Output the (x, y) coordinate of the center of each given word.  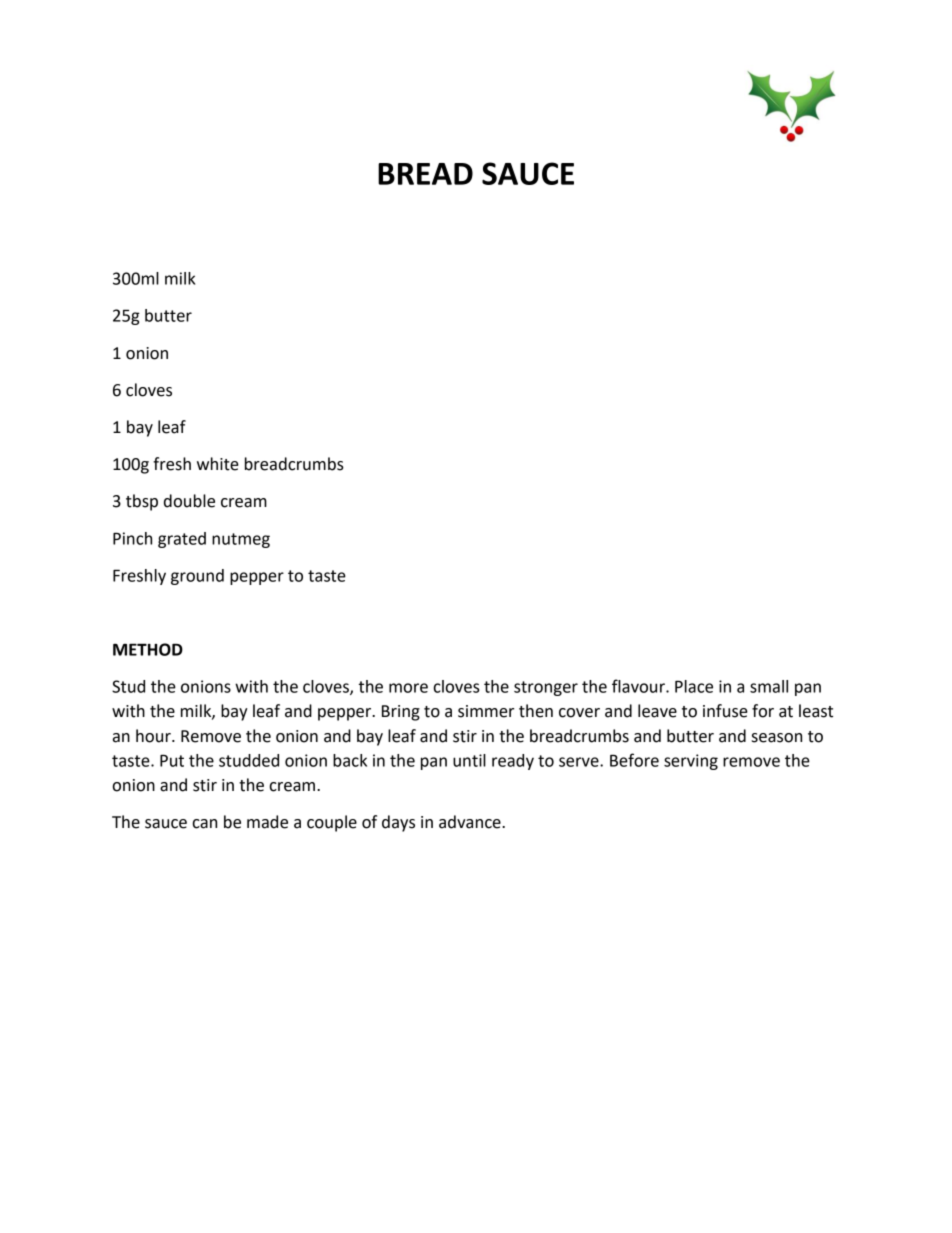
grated (182, 540)
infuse (725, 711)
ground (197, 577)
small (769, 686)
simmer (486, 711)
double (189, 501)
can (204, 824)
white (218, 464)
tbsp (142, 502)
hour (154, 736)
